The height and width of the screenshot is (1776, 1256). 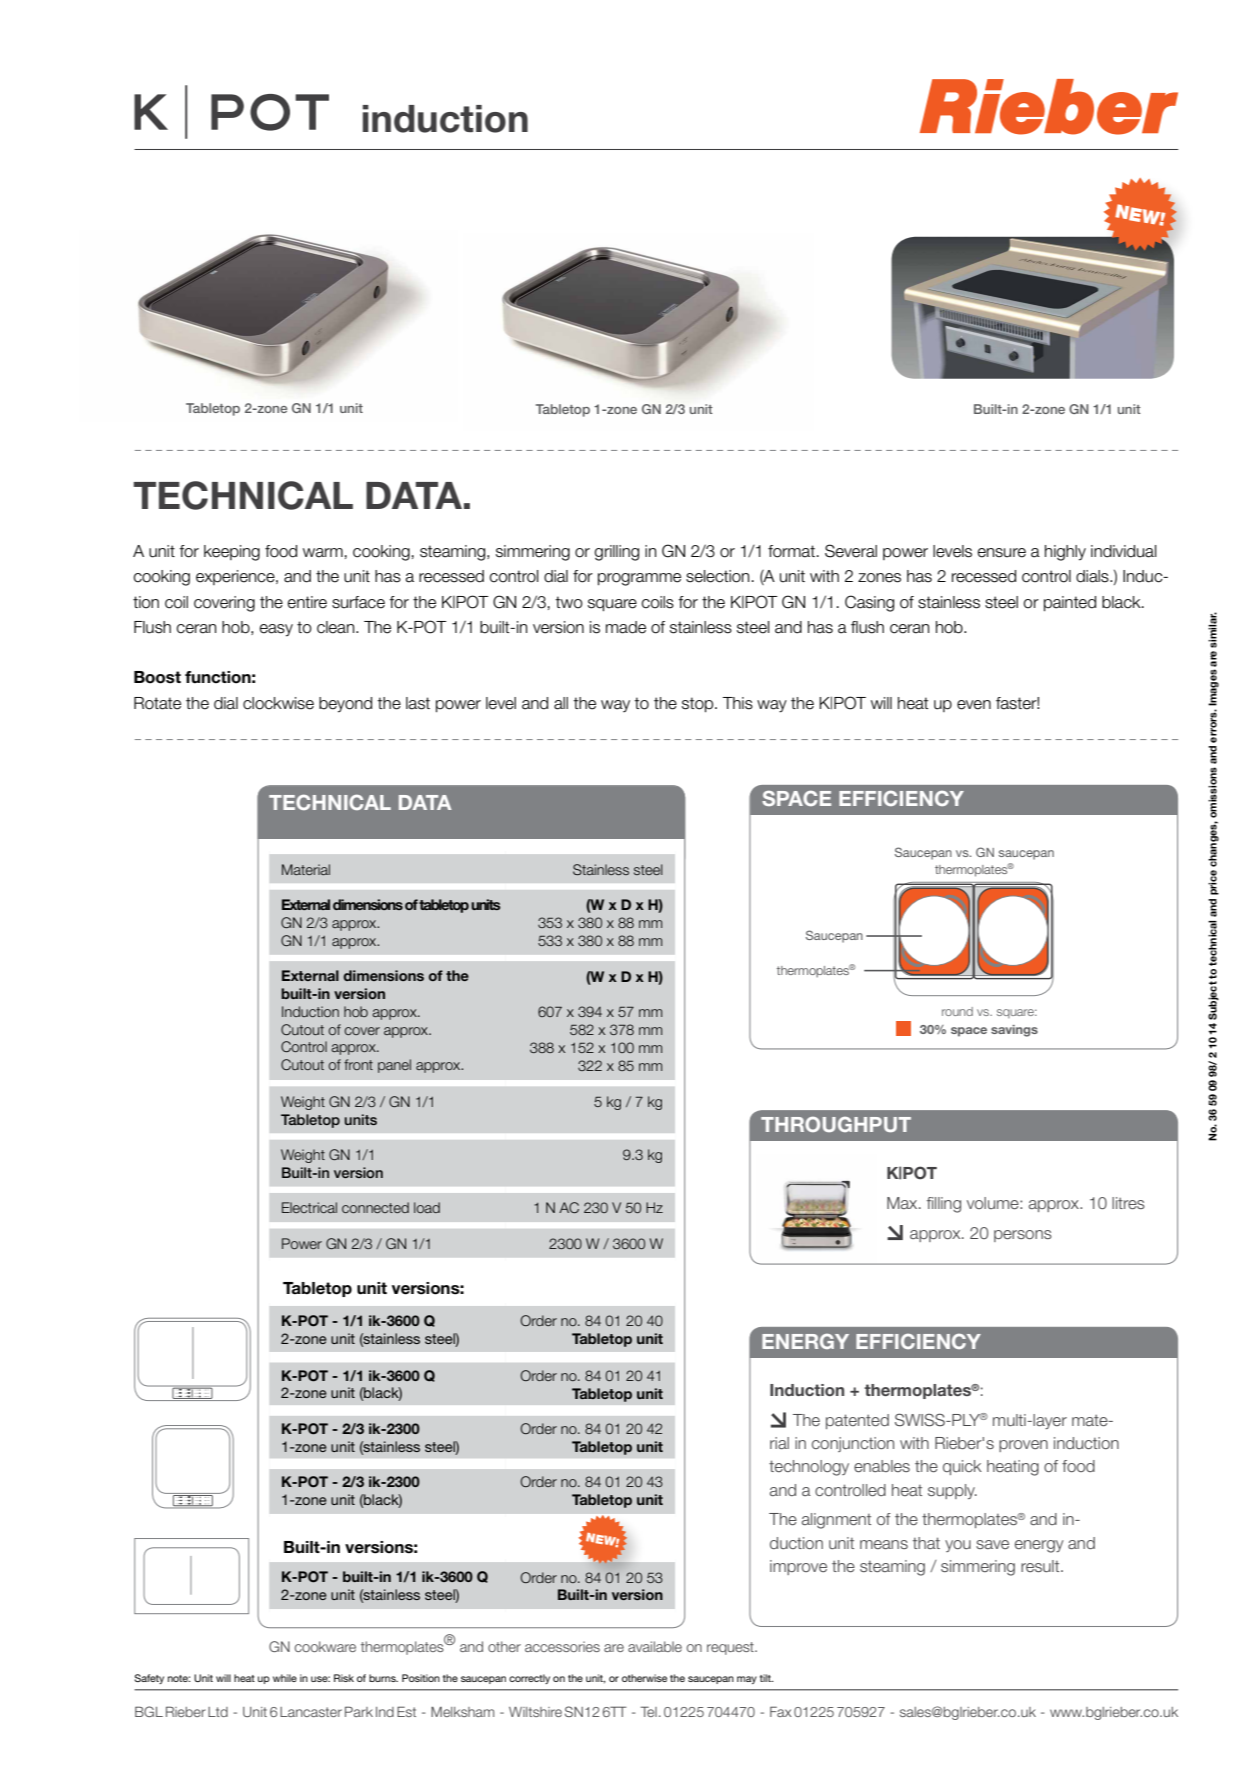 What do you see at coordinates (1014, 1031) in the screenshot?
I see `savings` at bounding box center [1014, 1031].
